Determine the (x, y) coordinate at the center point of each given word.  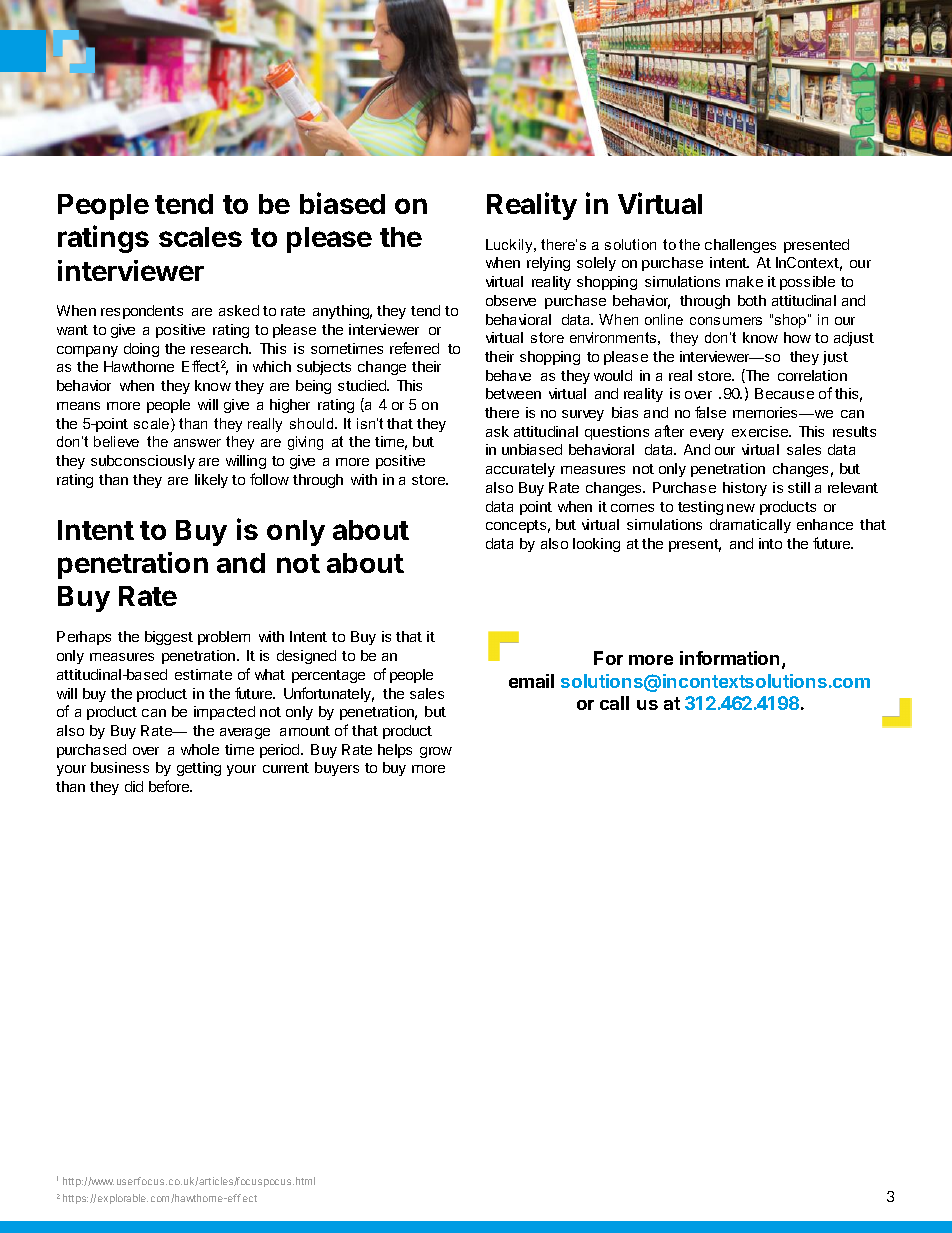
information (729, 658)
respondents (142, 312)
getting (199, 769)
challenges (740, 246)
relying (548, 264)
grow (436, 752)
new (741, 508)
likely (211, 481)
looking (596, 545)
